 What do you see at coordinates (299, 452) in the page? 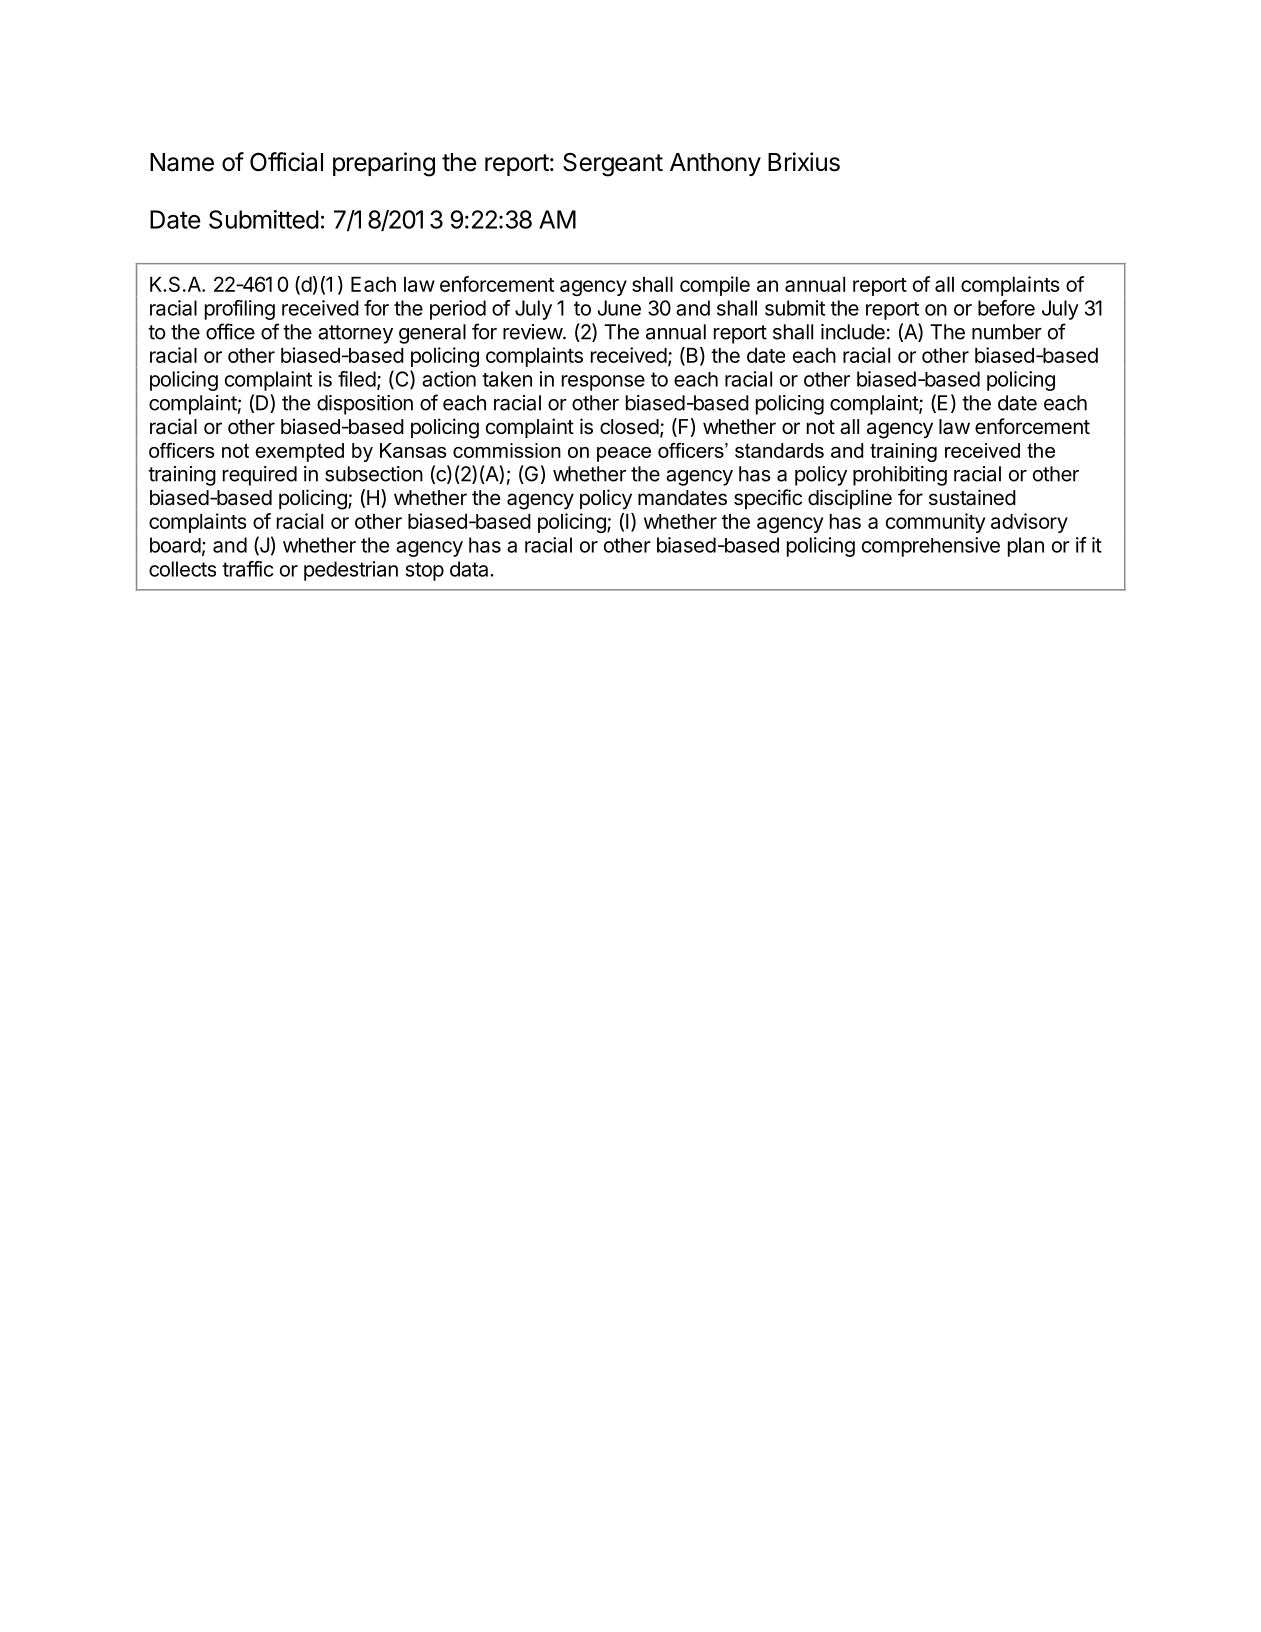
I see `exempted` at bounding box center [299, 452].
